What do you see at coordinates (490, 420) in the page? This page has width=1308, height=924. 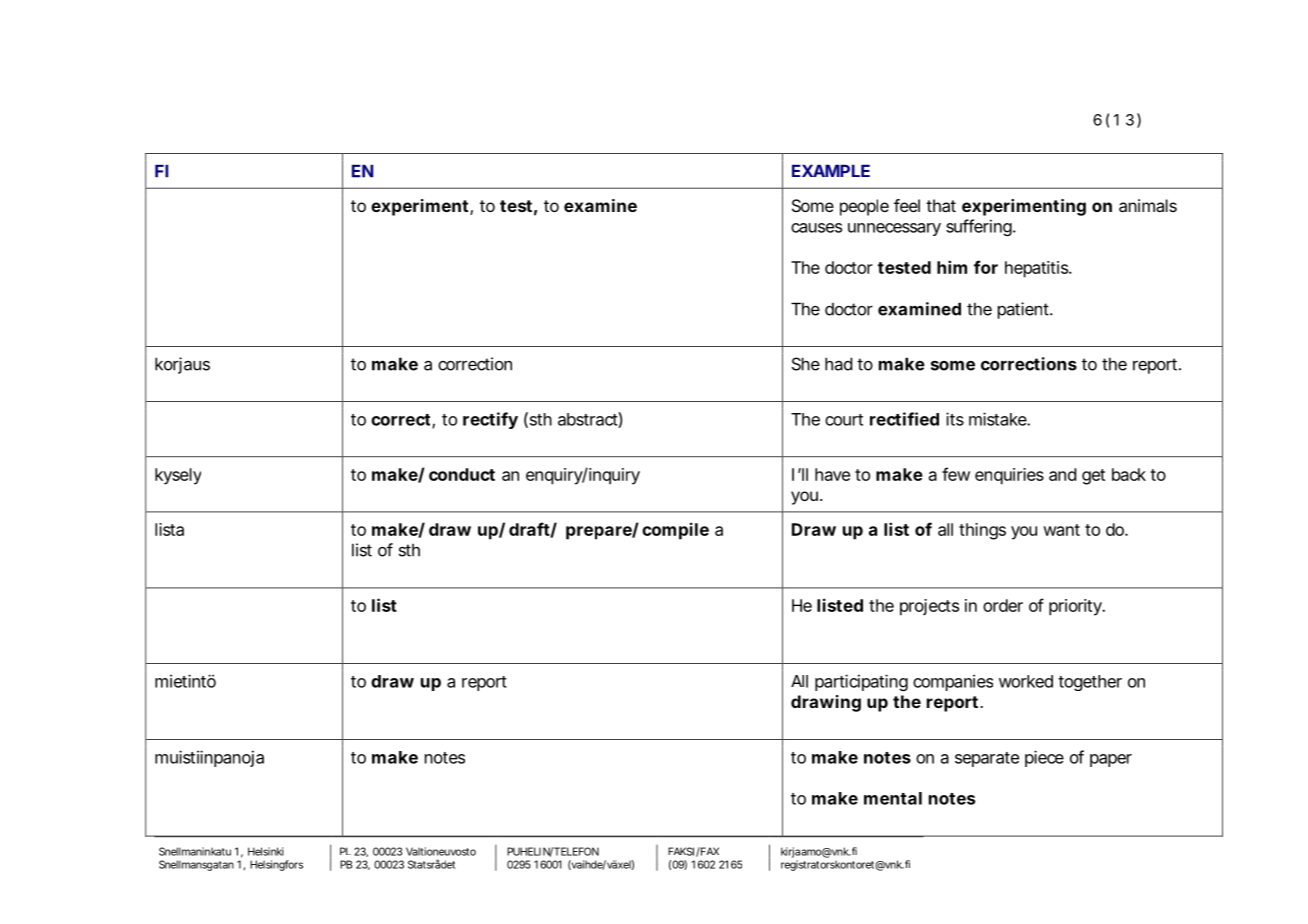 I see `rectify` at bounding box center [490, 420].
